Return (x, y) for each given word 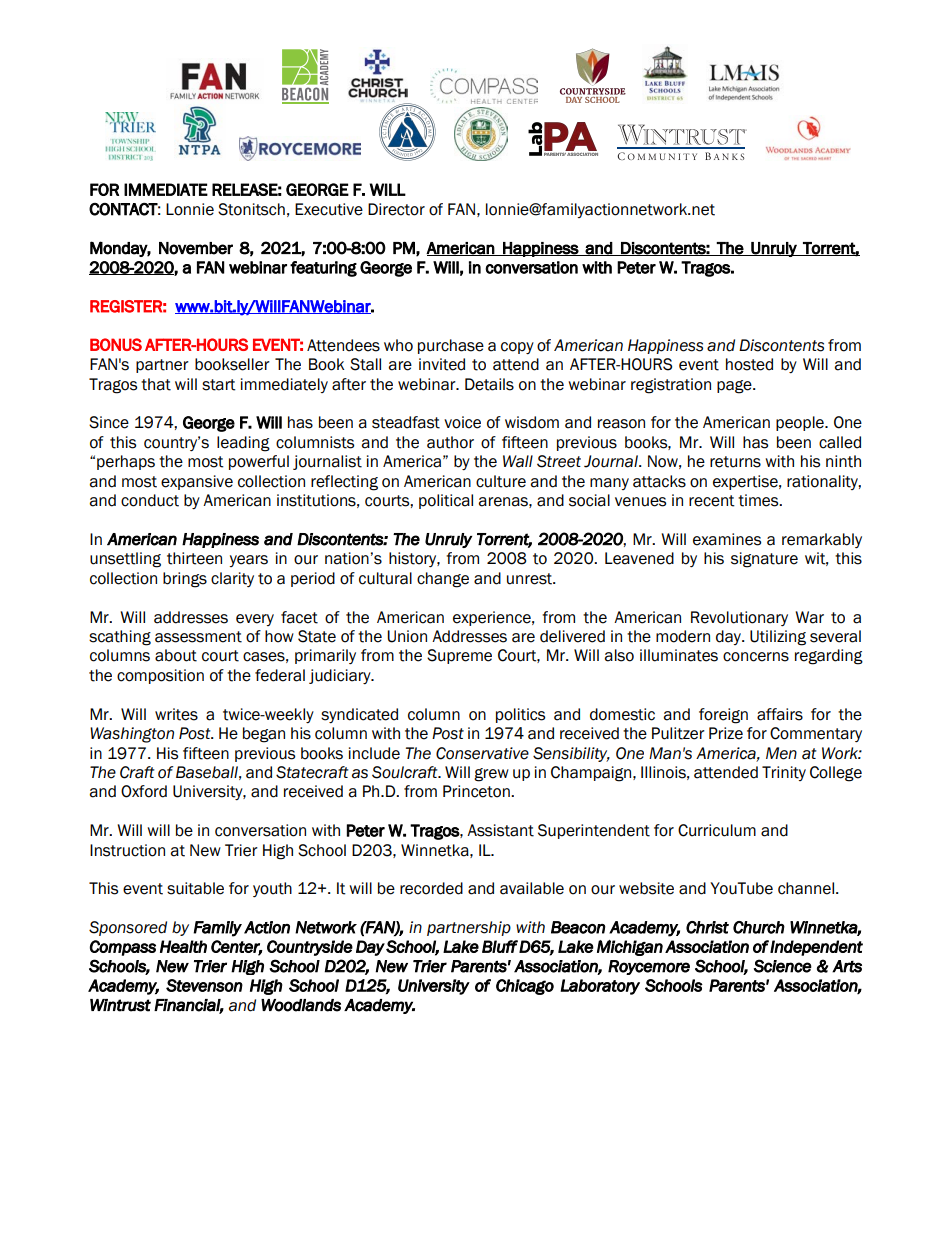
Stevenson (204, 985)
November (196, 248)
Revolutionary (739, 618)
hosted (749, 364)
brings (185, 580)
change (443, 580)
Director (396, 209)
